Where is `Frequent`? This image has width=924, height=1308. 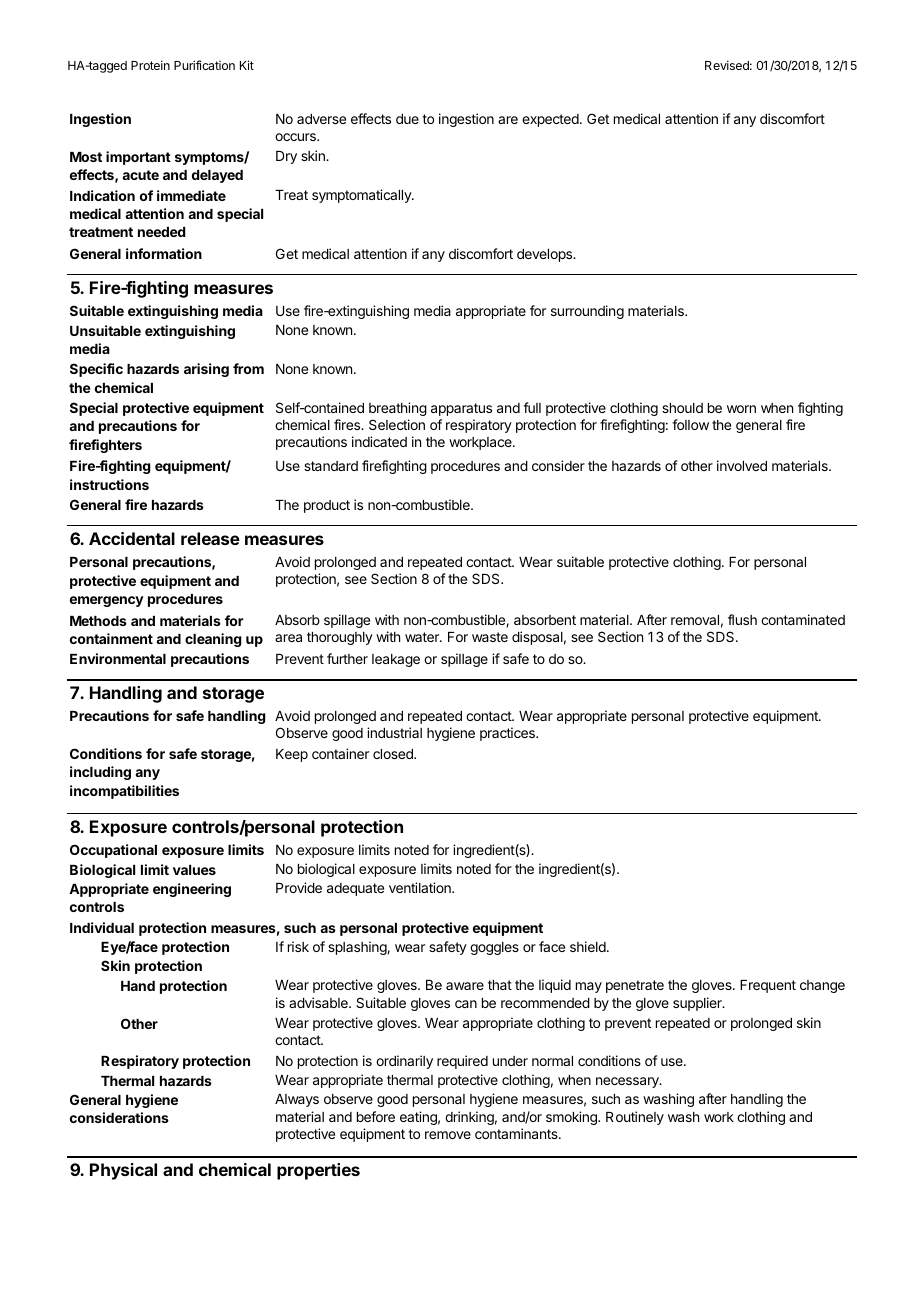
Frequent is located at coordinates (768, 986).
